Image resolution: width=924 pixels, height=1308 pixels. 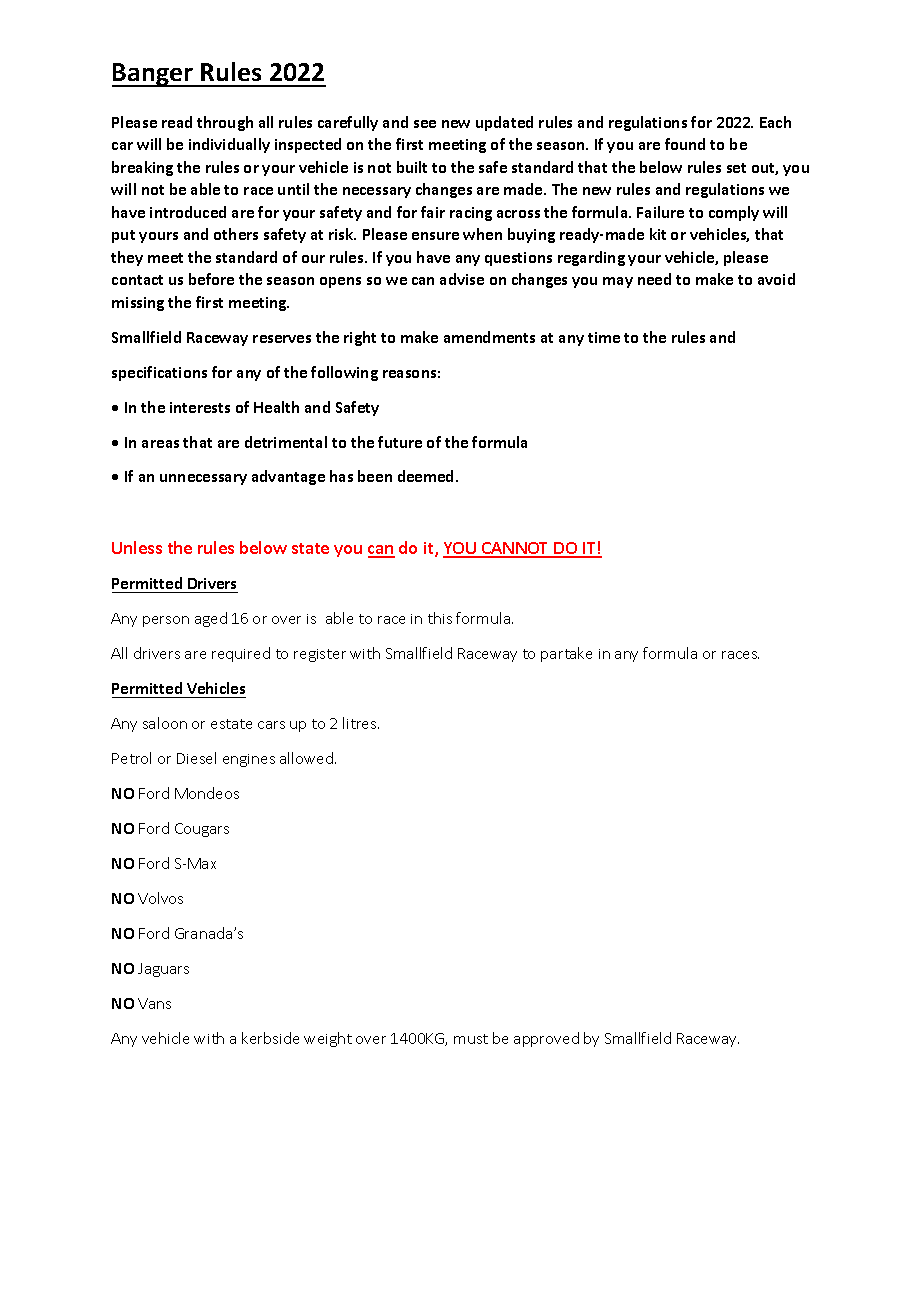 I want to click on found, so click(x=685, y=144).
